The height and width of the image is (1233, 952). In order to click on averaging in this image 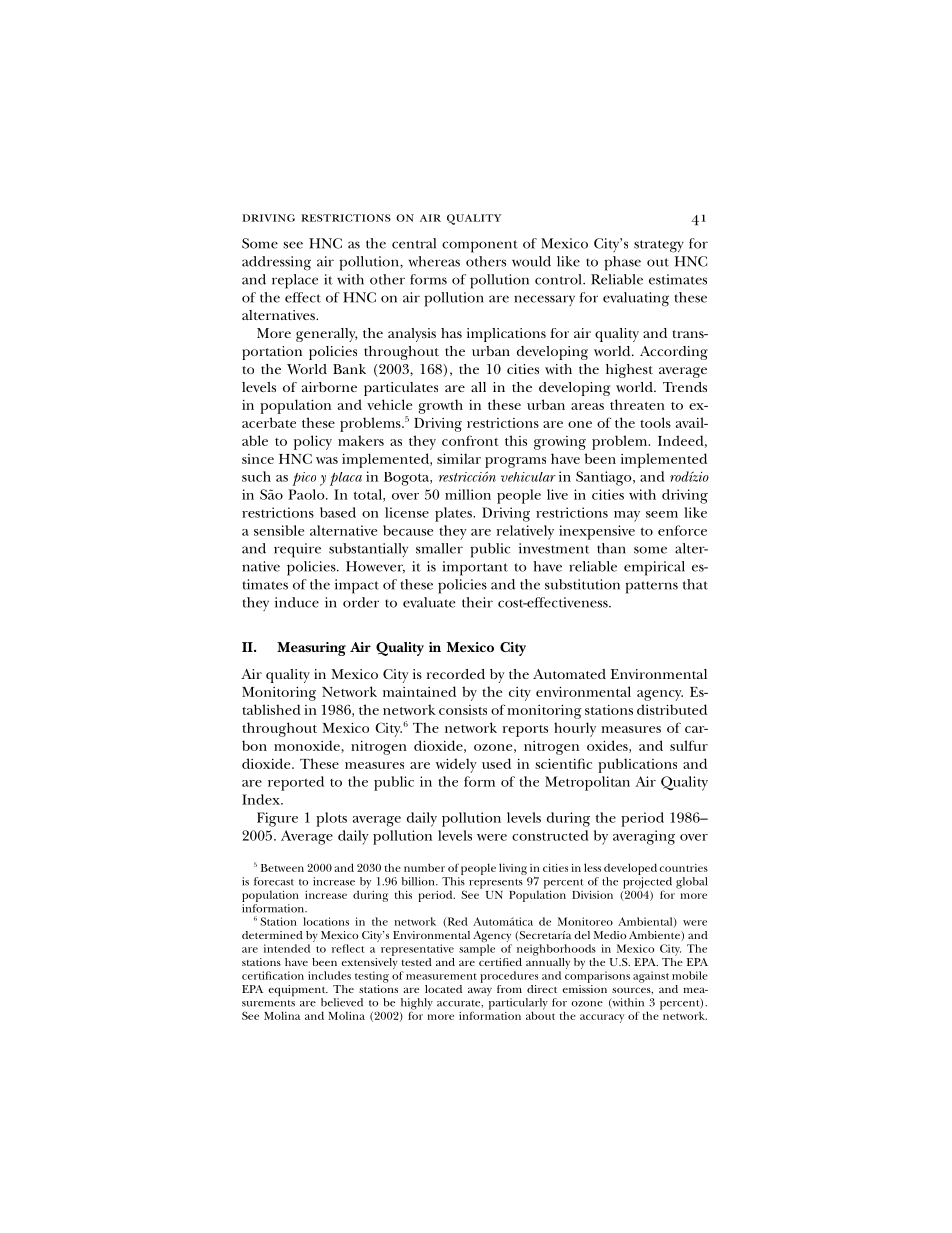, I will do `click(644, 837)`.
